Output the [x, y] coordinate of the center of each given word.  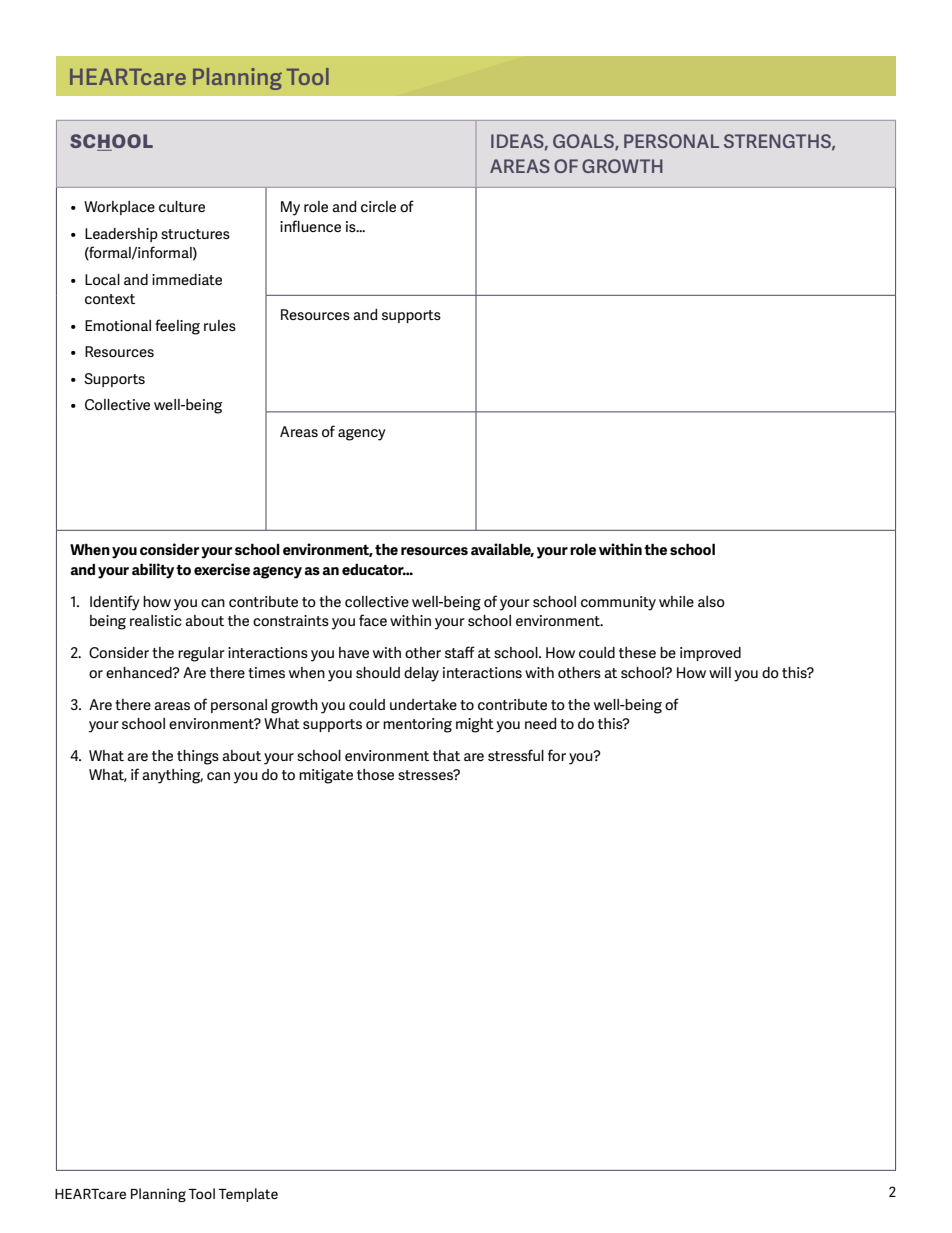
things [198, 757]
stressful [516, 755]
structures [195, 234]
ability [153, 571]
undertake [423, 704]
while [676, 601]
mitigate [326, 776]
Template [248, 1195]
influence [310, 226]
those [375, 774]
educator [374, 569]
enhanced [140, 672]
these [637, 652]
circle [378, 206]
